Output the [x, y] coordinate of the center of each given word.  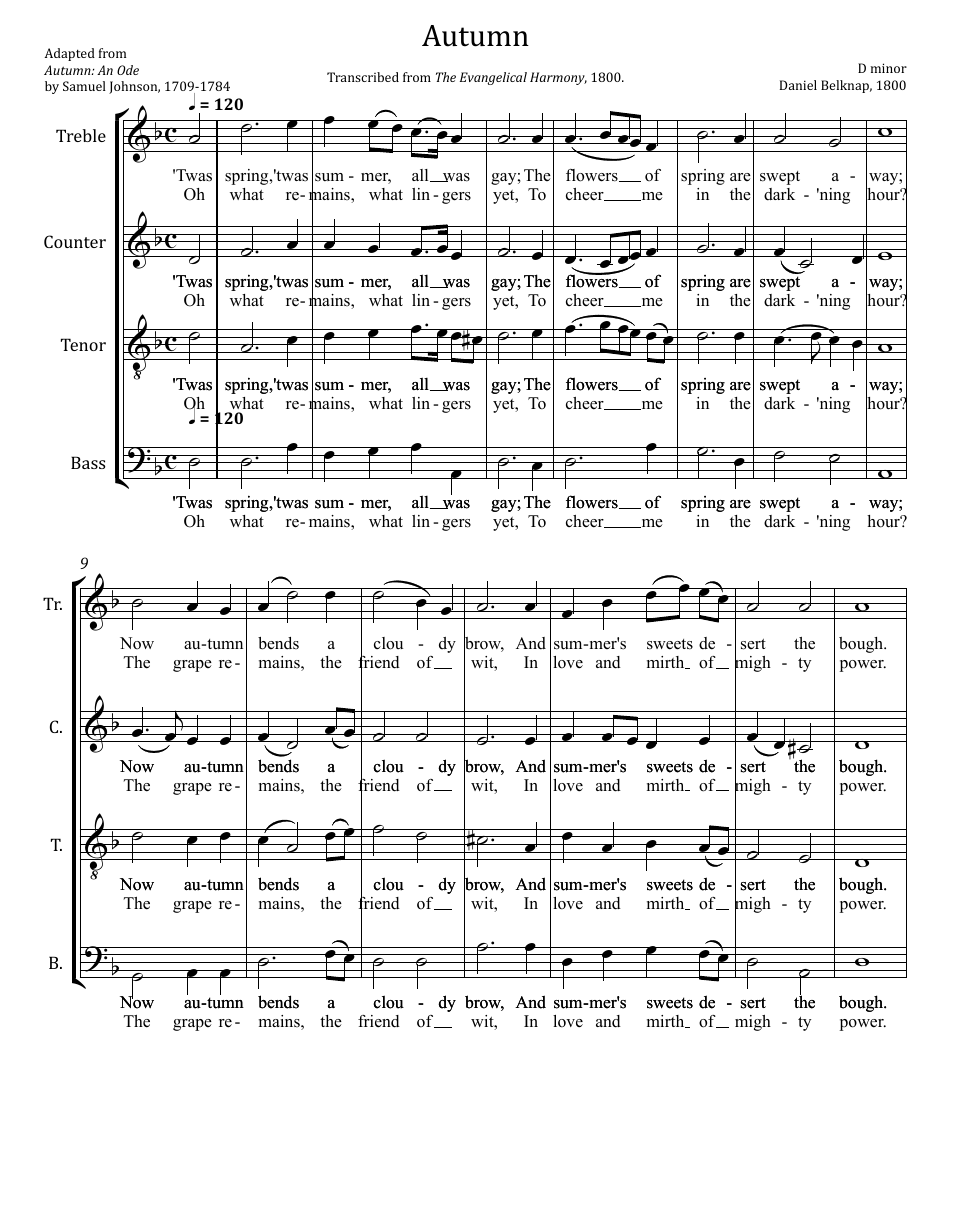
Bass [88, 462]
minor [889, 68]
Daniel [798, 85]
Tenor [83, 344]
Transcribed [363, 77]
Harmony [558, 78]
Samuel [84, 86]
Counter [75, 241]
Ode [128, 70]
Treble [81, 135]
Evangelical [493, 78]
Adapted [69, 54]
